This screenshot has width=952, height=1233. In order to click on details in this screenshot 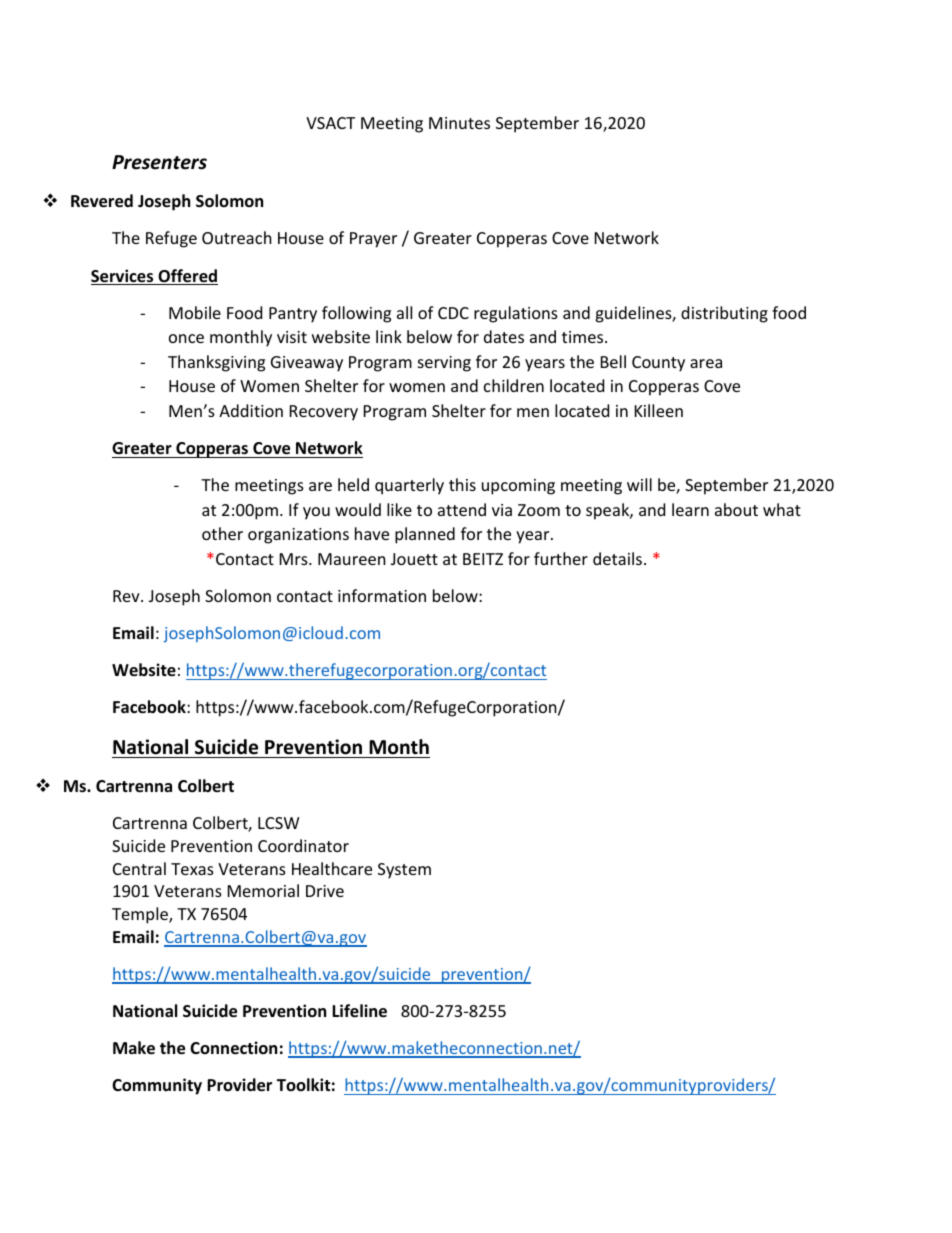, I will do `click(617, 558)`.
